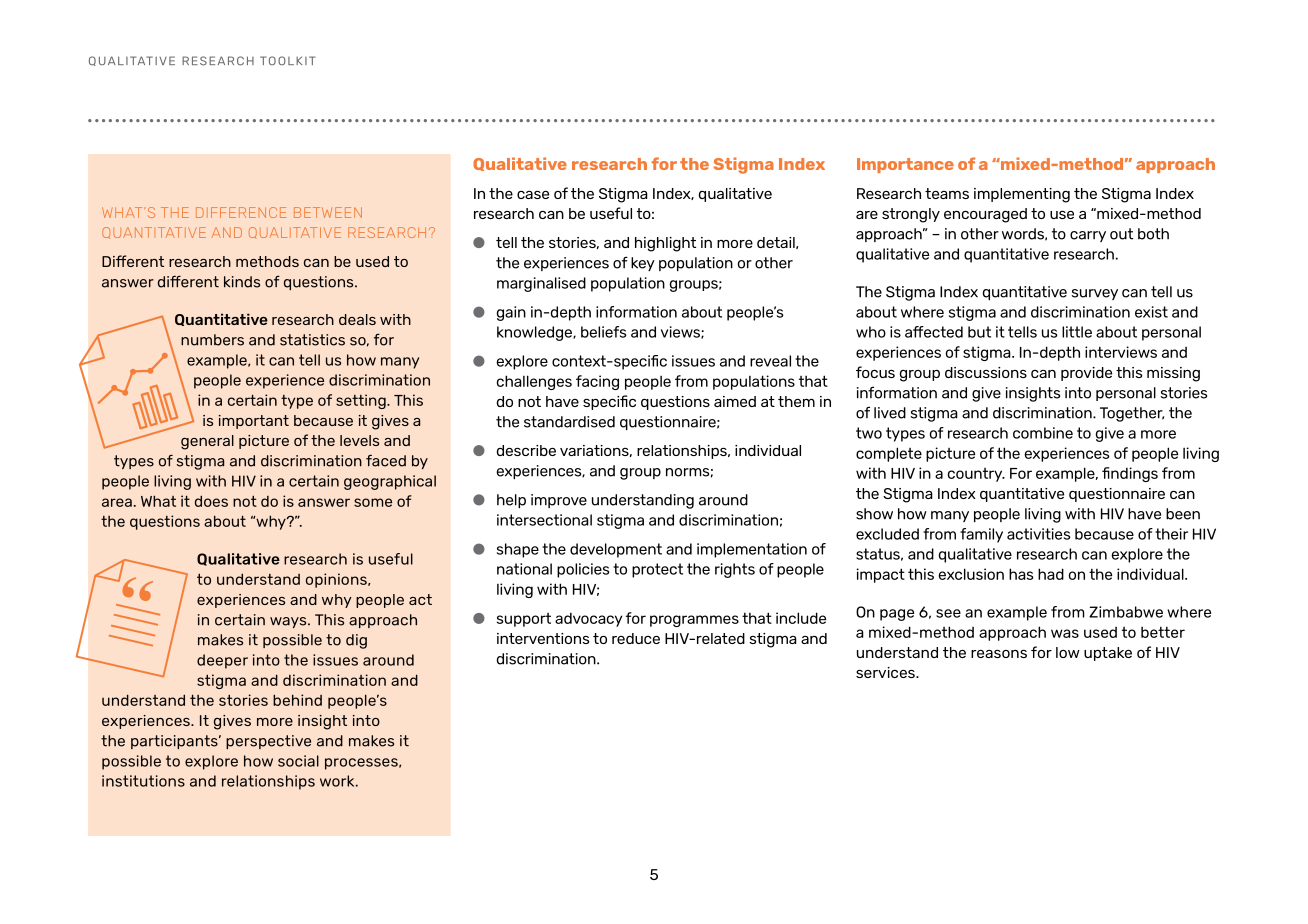  Describe the element at coordinates (597, 382) in the image. I see `facing` at that location.
